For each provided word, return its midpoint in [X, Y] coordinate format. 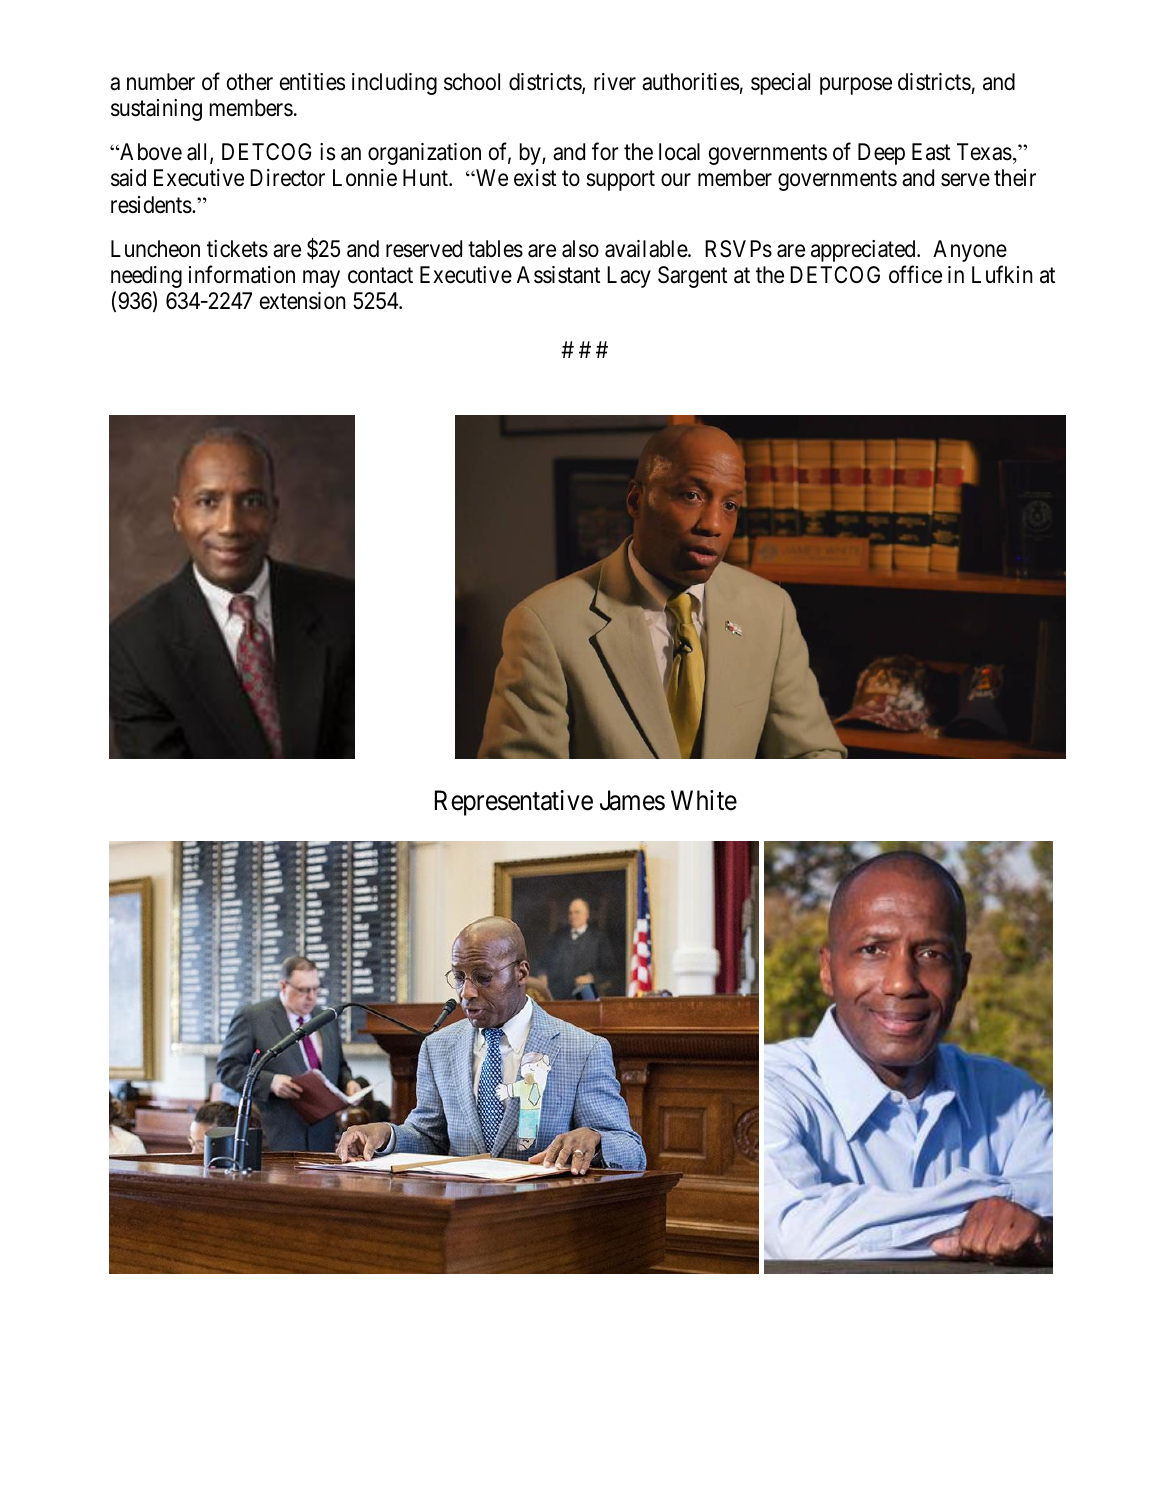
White [704, 800]
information [242, 274]
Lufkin [1002, 274]
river [615, 82]
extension [303, 301]
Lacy [629, 277]
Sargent [692, 277]
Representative [514, 803]
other [250, 82]
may [321, 279]
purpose [856, 86]
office [915, 274]
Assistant [558, 275]
